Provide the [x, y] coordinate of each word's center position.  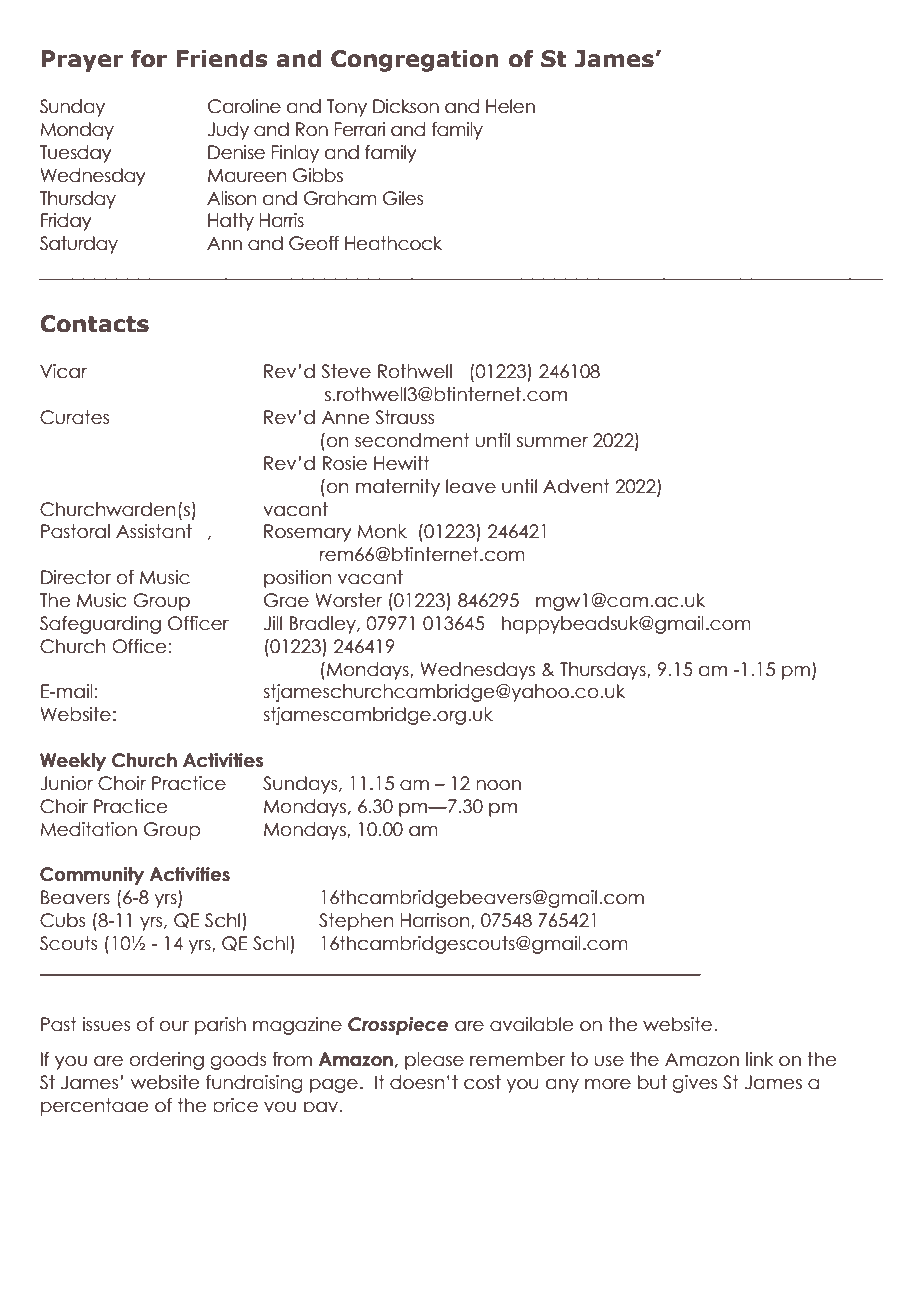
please [434, 1061]
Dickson [406, 106]
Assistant [154, 531]
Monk [382, 531]
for [149, 58]
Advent [576, 486]
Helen [510, 106]
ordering [167, 1061]
